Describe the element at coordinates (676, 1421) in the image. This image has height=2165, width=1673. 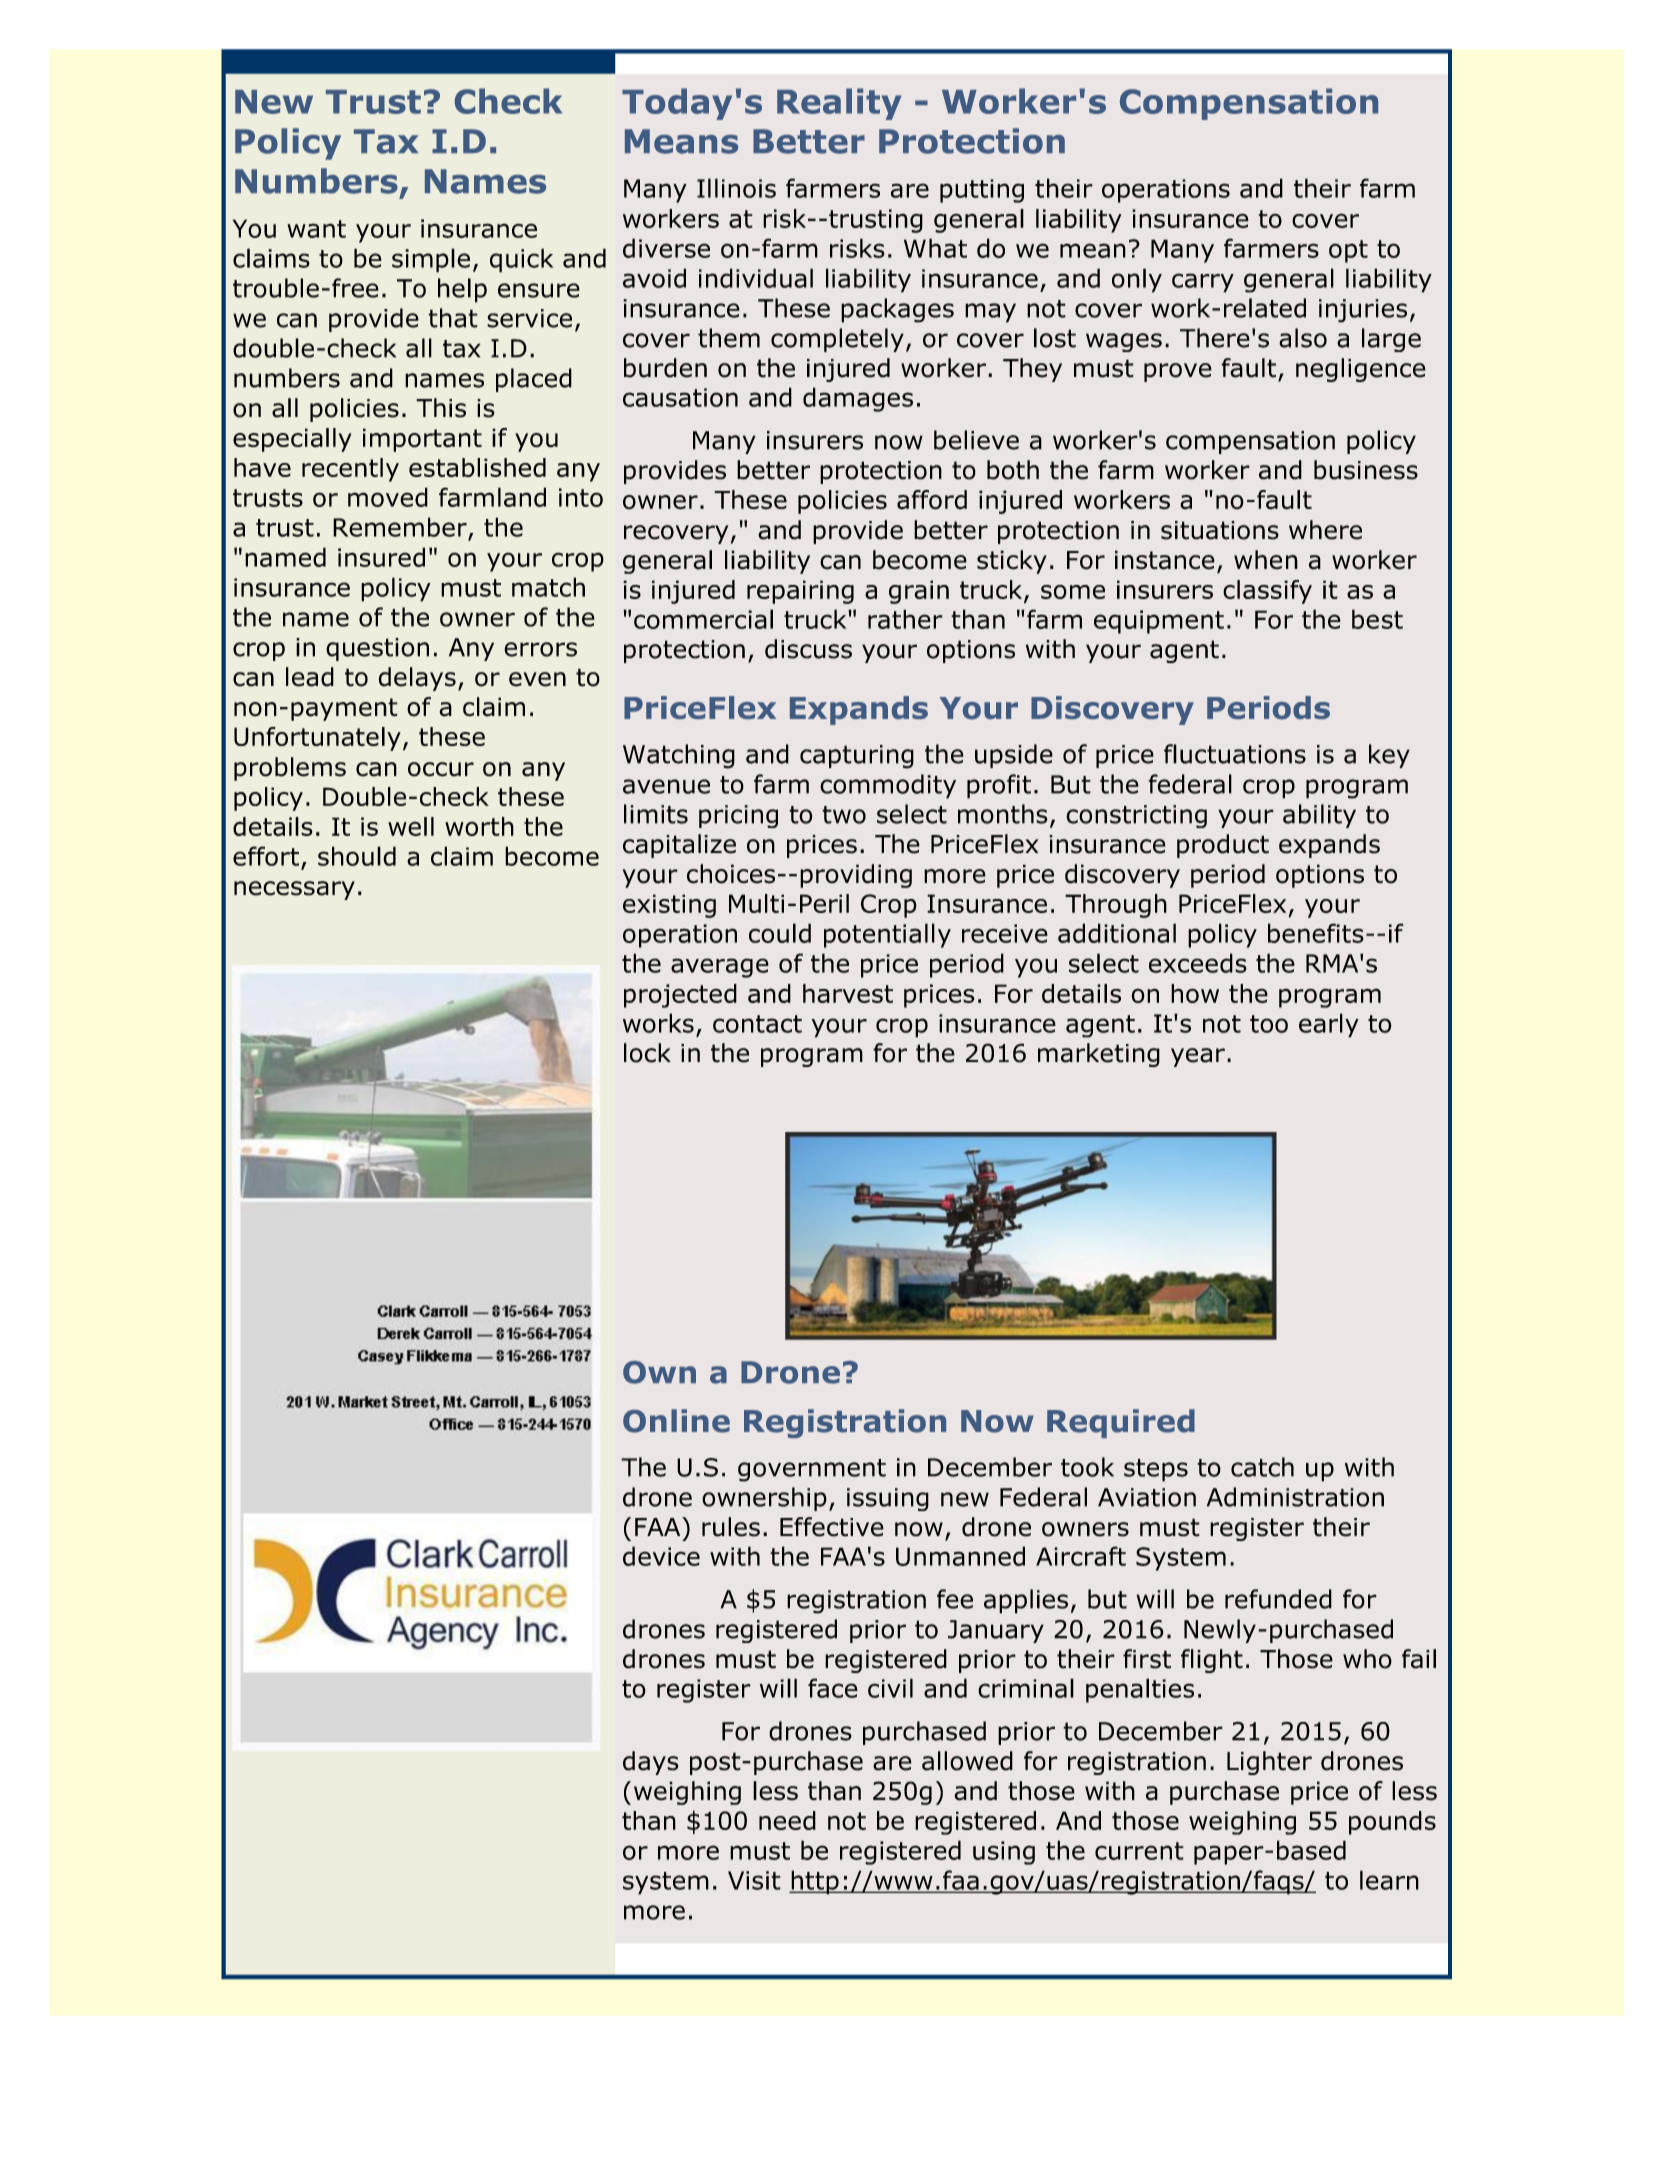
I see `Online` at that location.
